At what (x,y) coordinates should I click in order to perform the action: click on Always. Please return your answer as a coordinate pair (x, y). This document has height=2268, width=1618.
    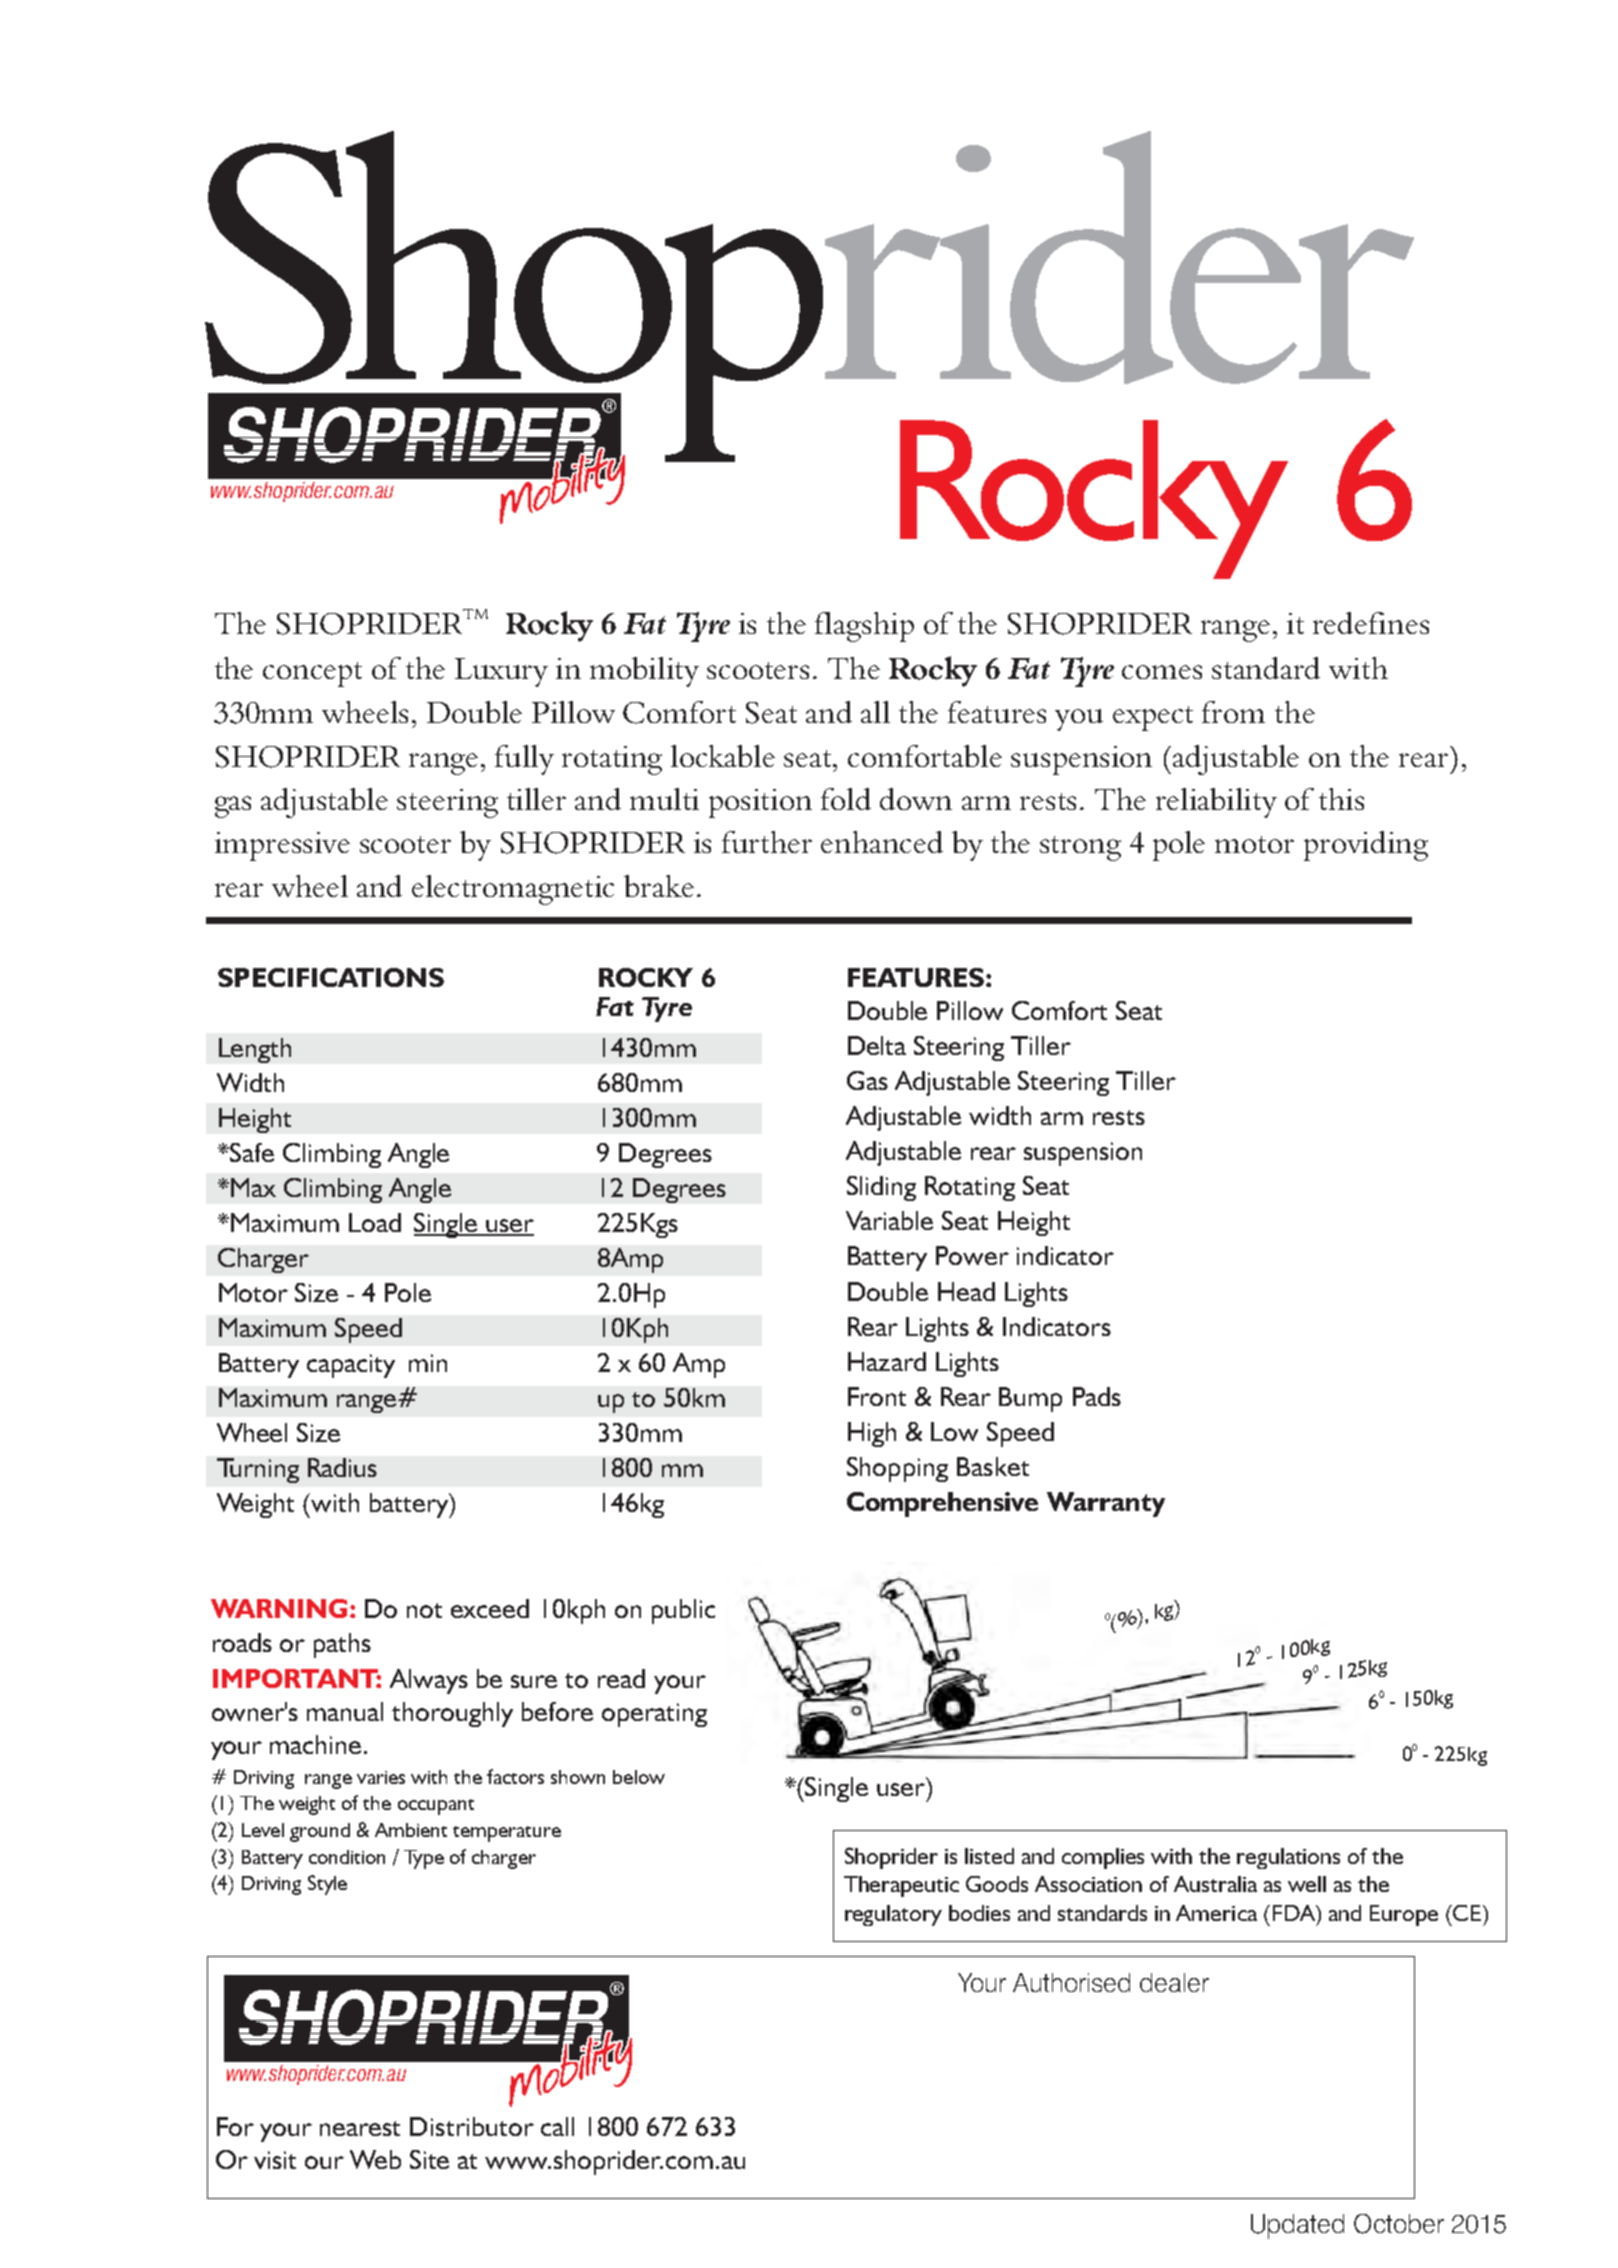
    Looking at the image, I should click on (429, 1681).
